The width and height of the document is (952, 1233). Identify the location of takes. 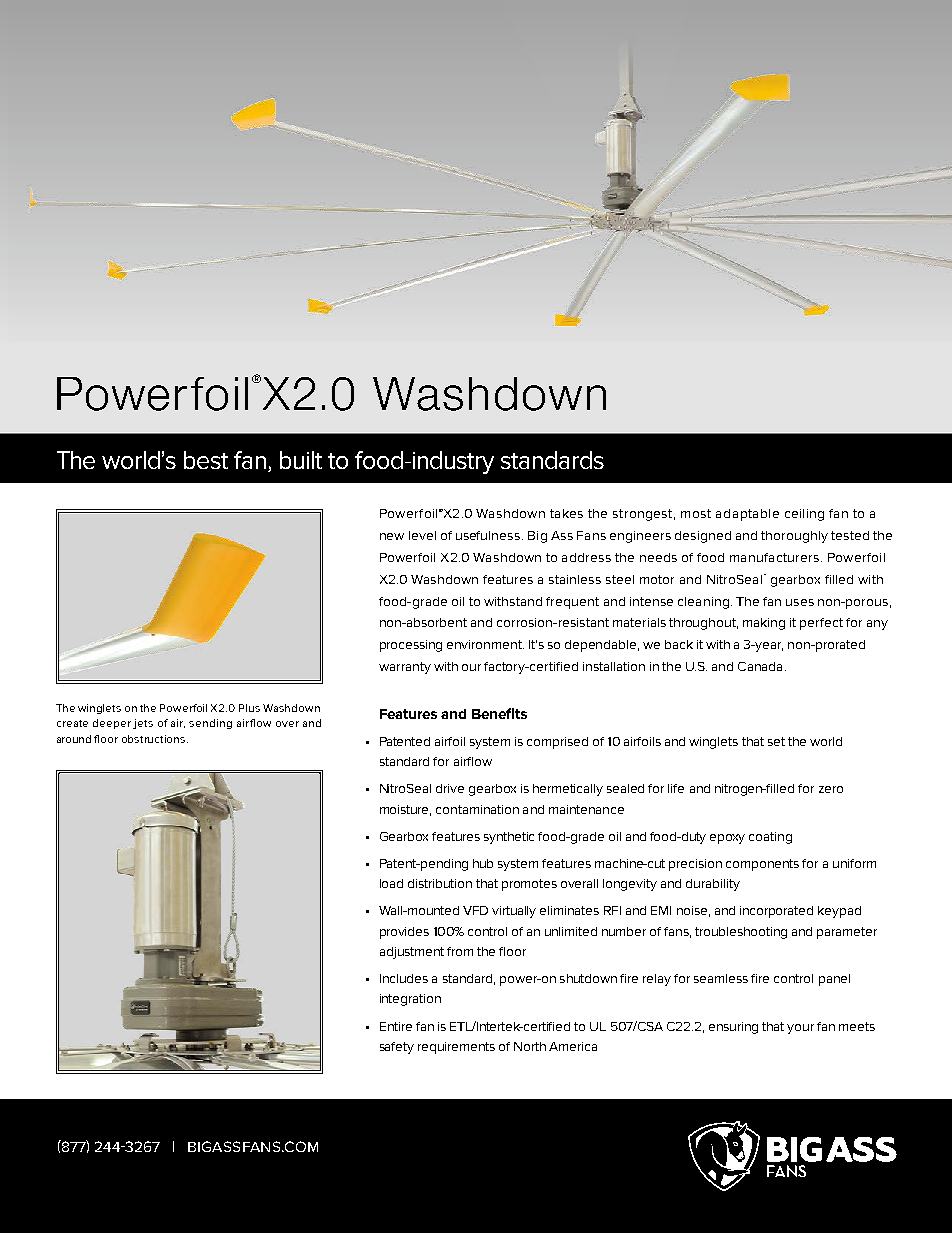
(566, 513).
